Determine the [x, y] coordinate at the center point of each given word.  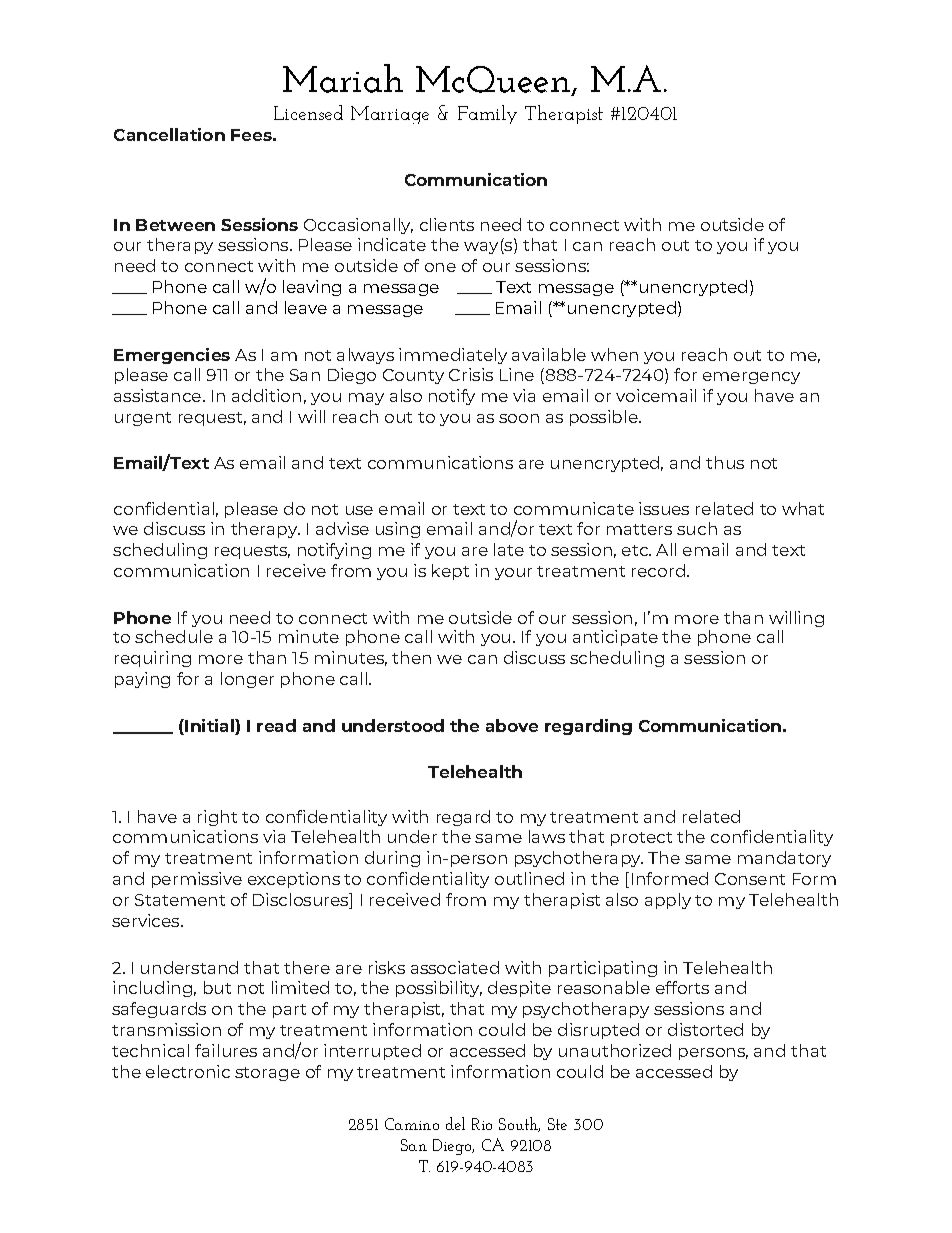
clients [447, 224]
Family [487, 114]
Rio [482, 1124]
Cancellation [169, 134]
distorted [705, 1029]
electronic [188, 1071]
